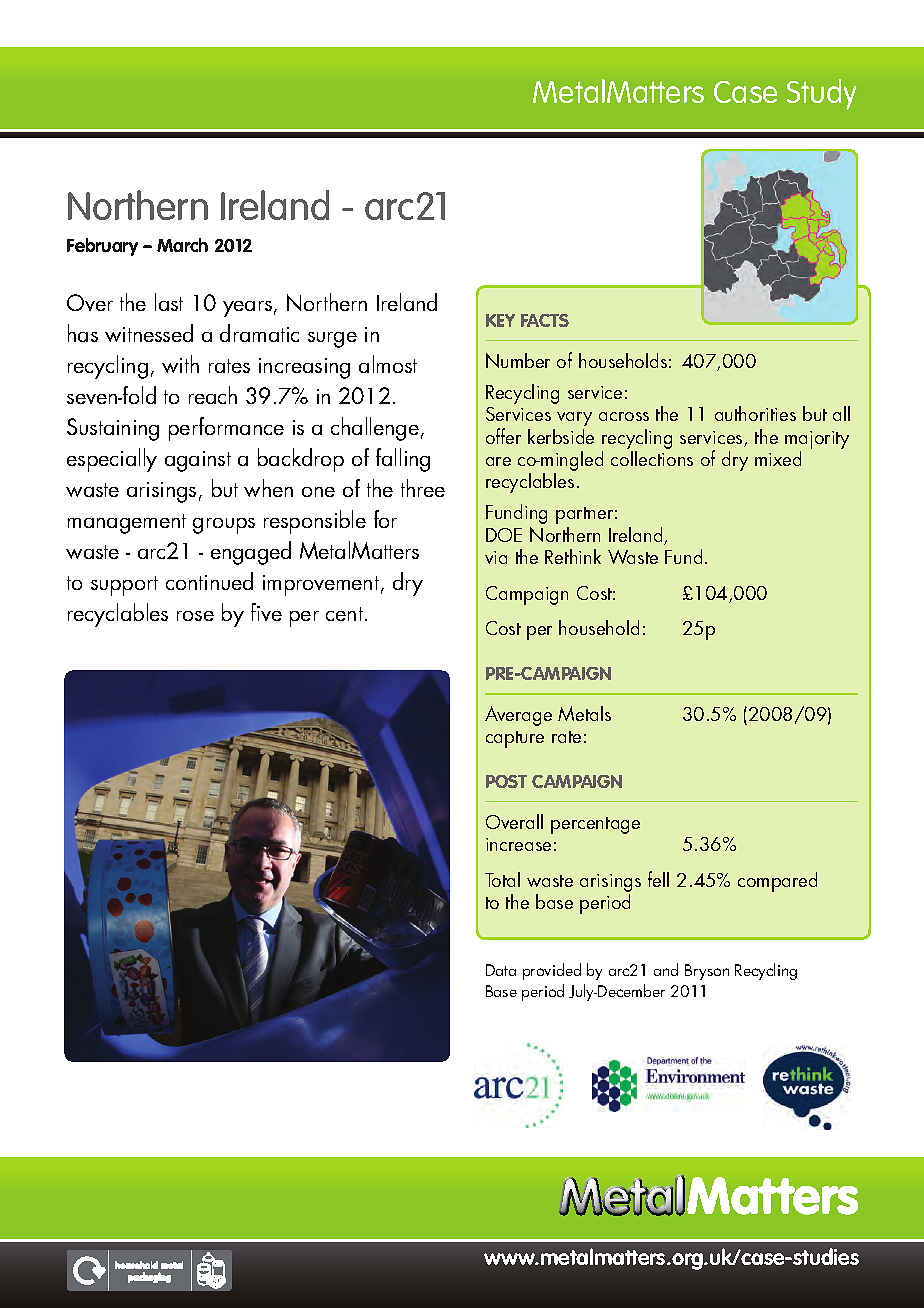  What do you see at coordinates (504, 535) in the screenshot?
I see `DOE` at bounding box center [504, 535].
